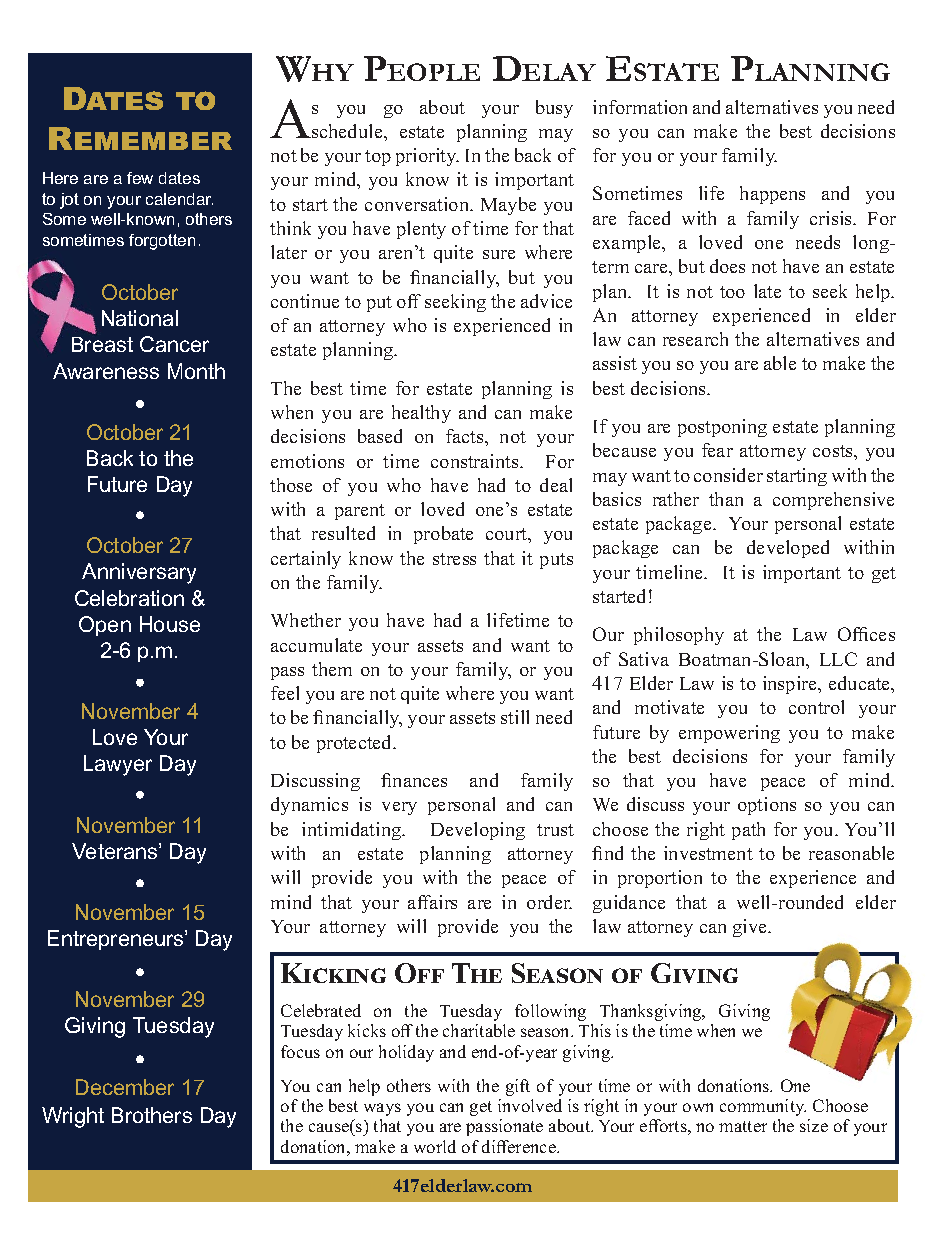 This screenshot has width=952, height=1233. What do you see at coordinates (170, 624) in the screenshot?
I see `House` at bounding box center [170, 624].
